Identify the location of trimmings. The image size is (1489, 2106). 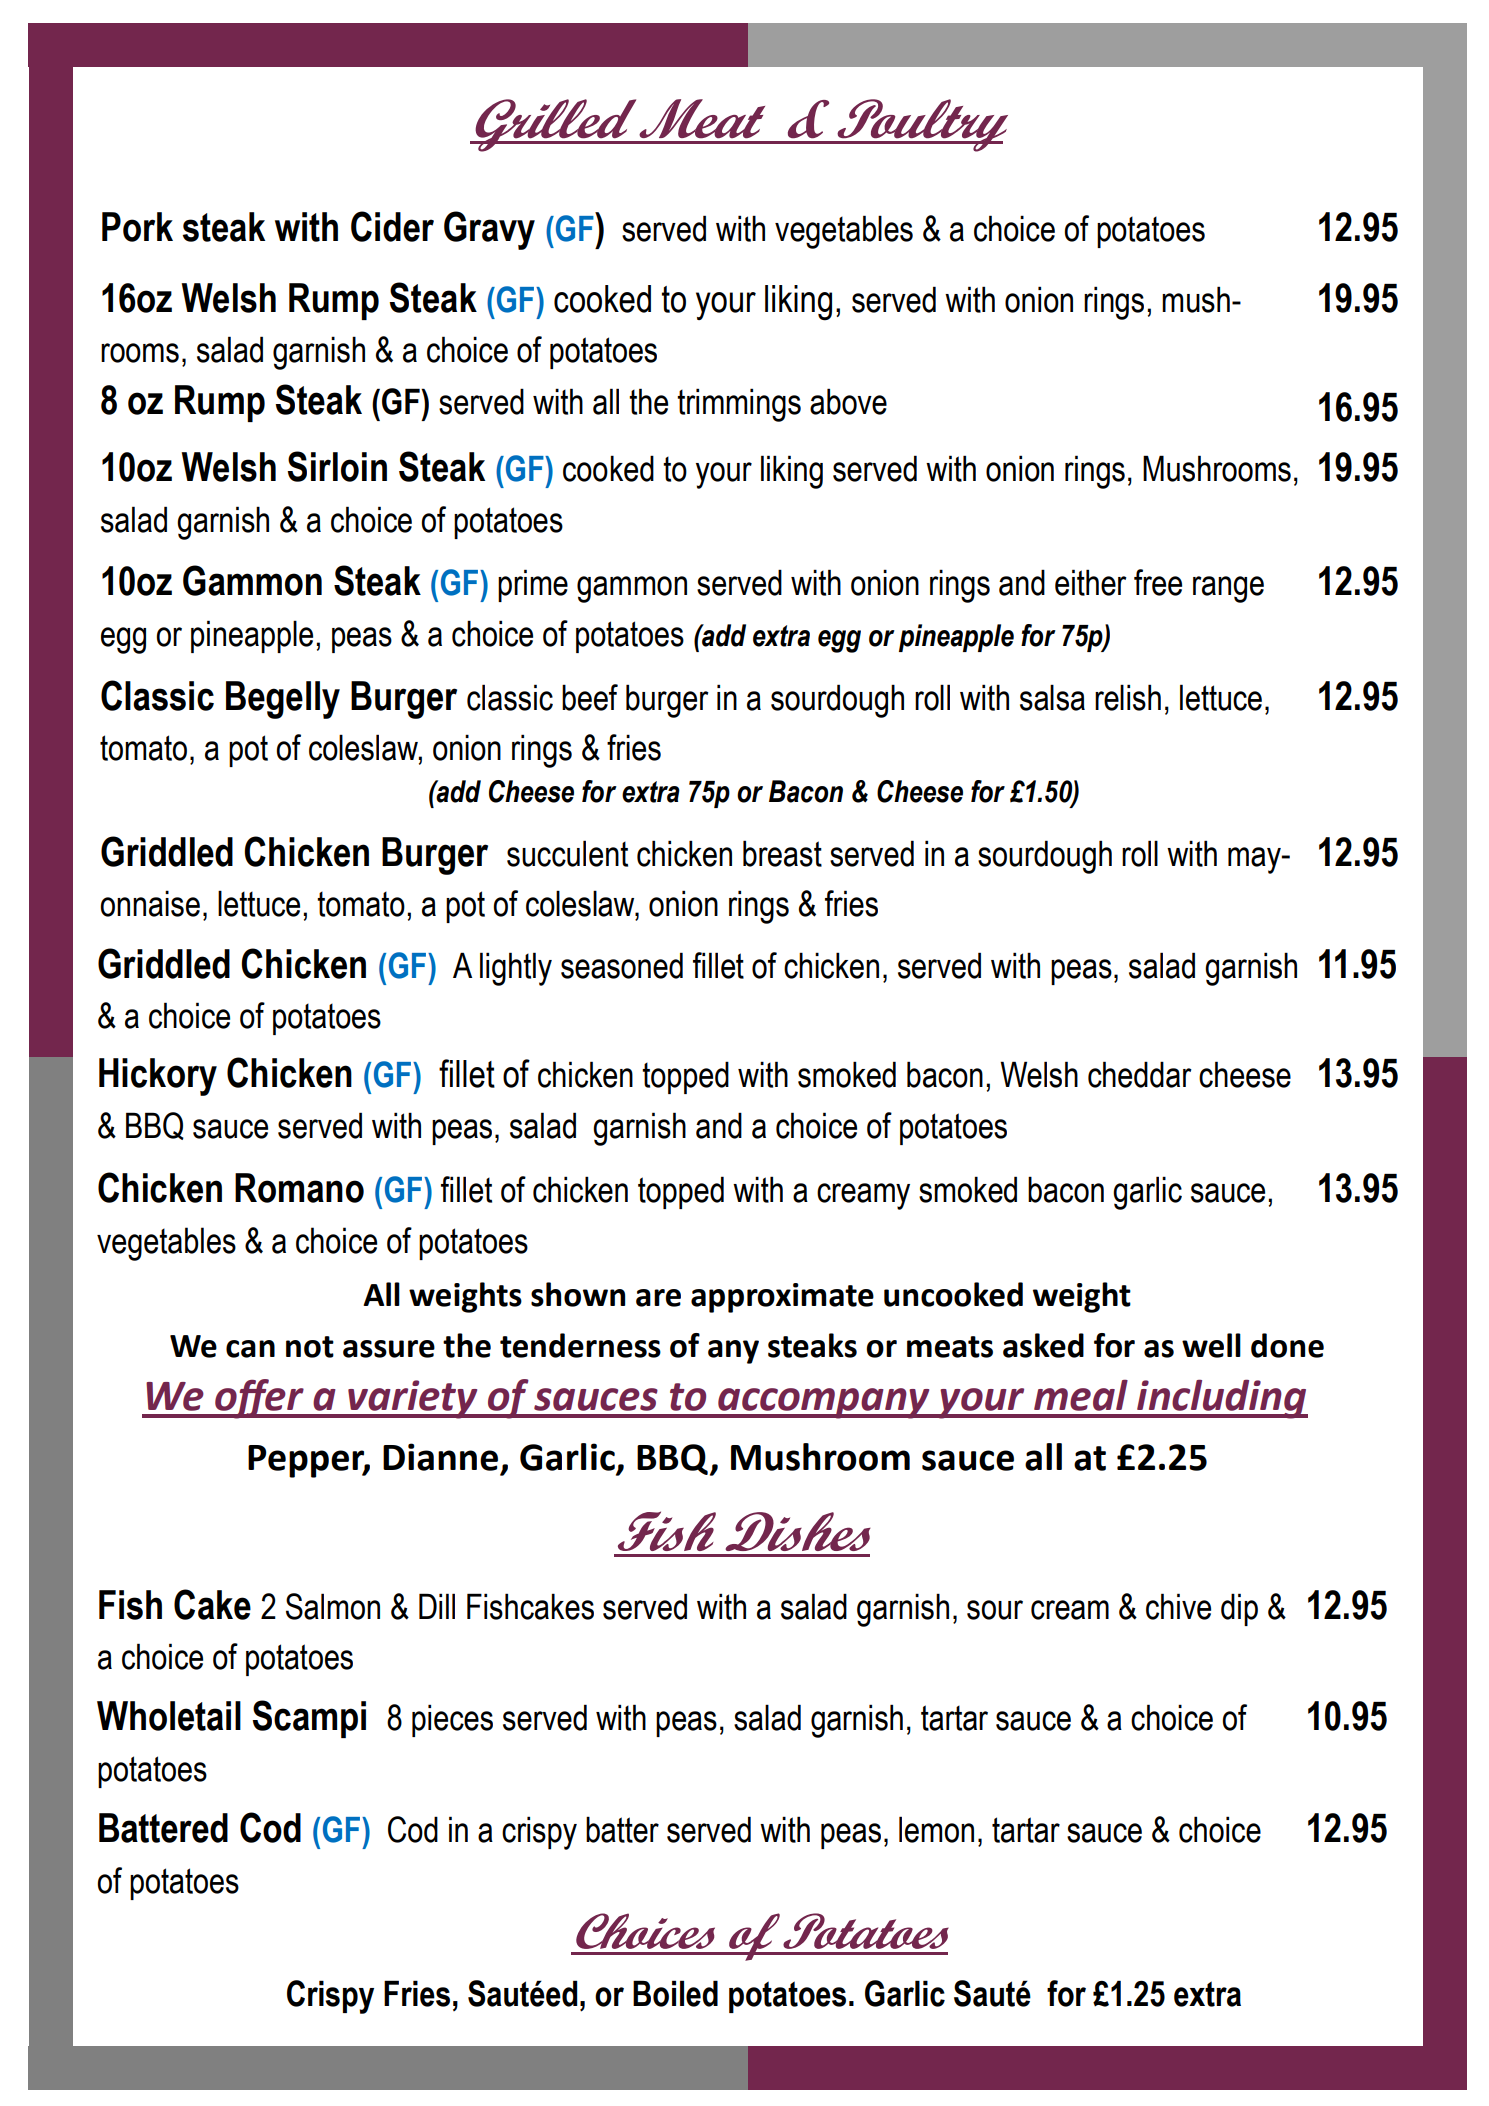
(739, 405).
